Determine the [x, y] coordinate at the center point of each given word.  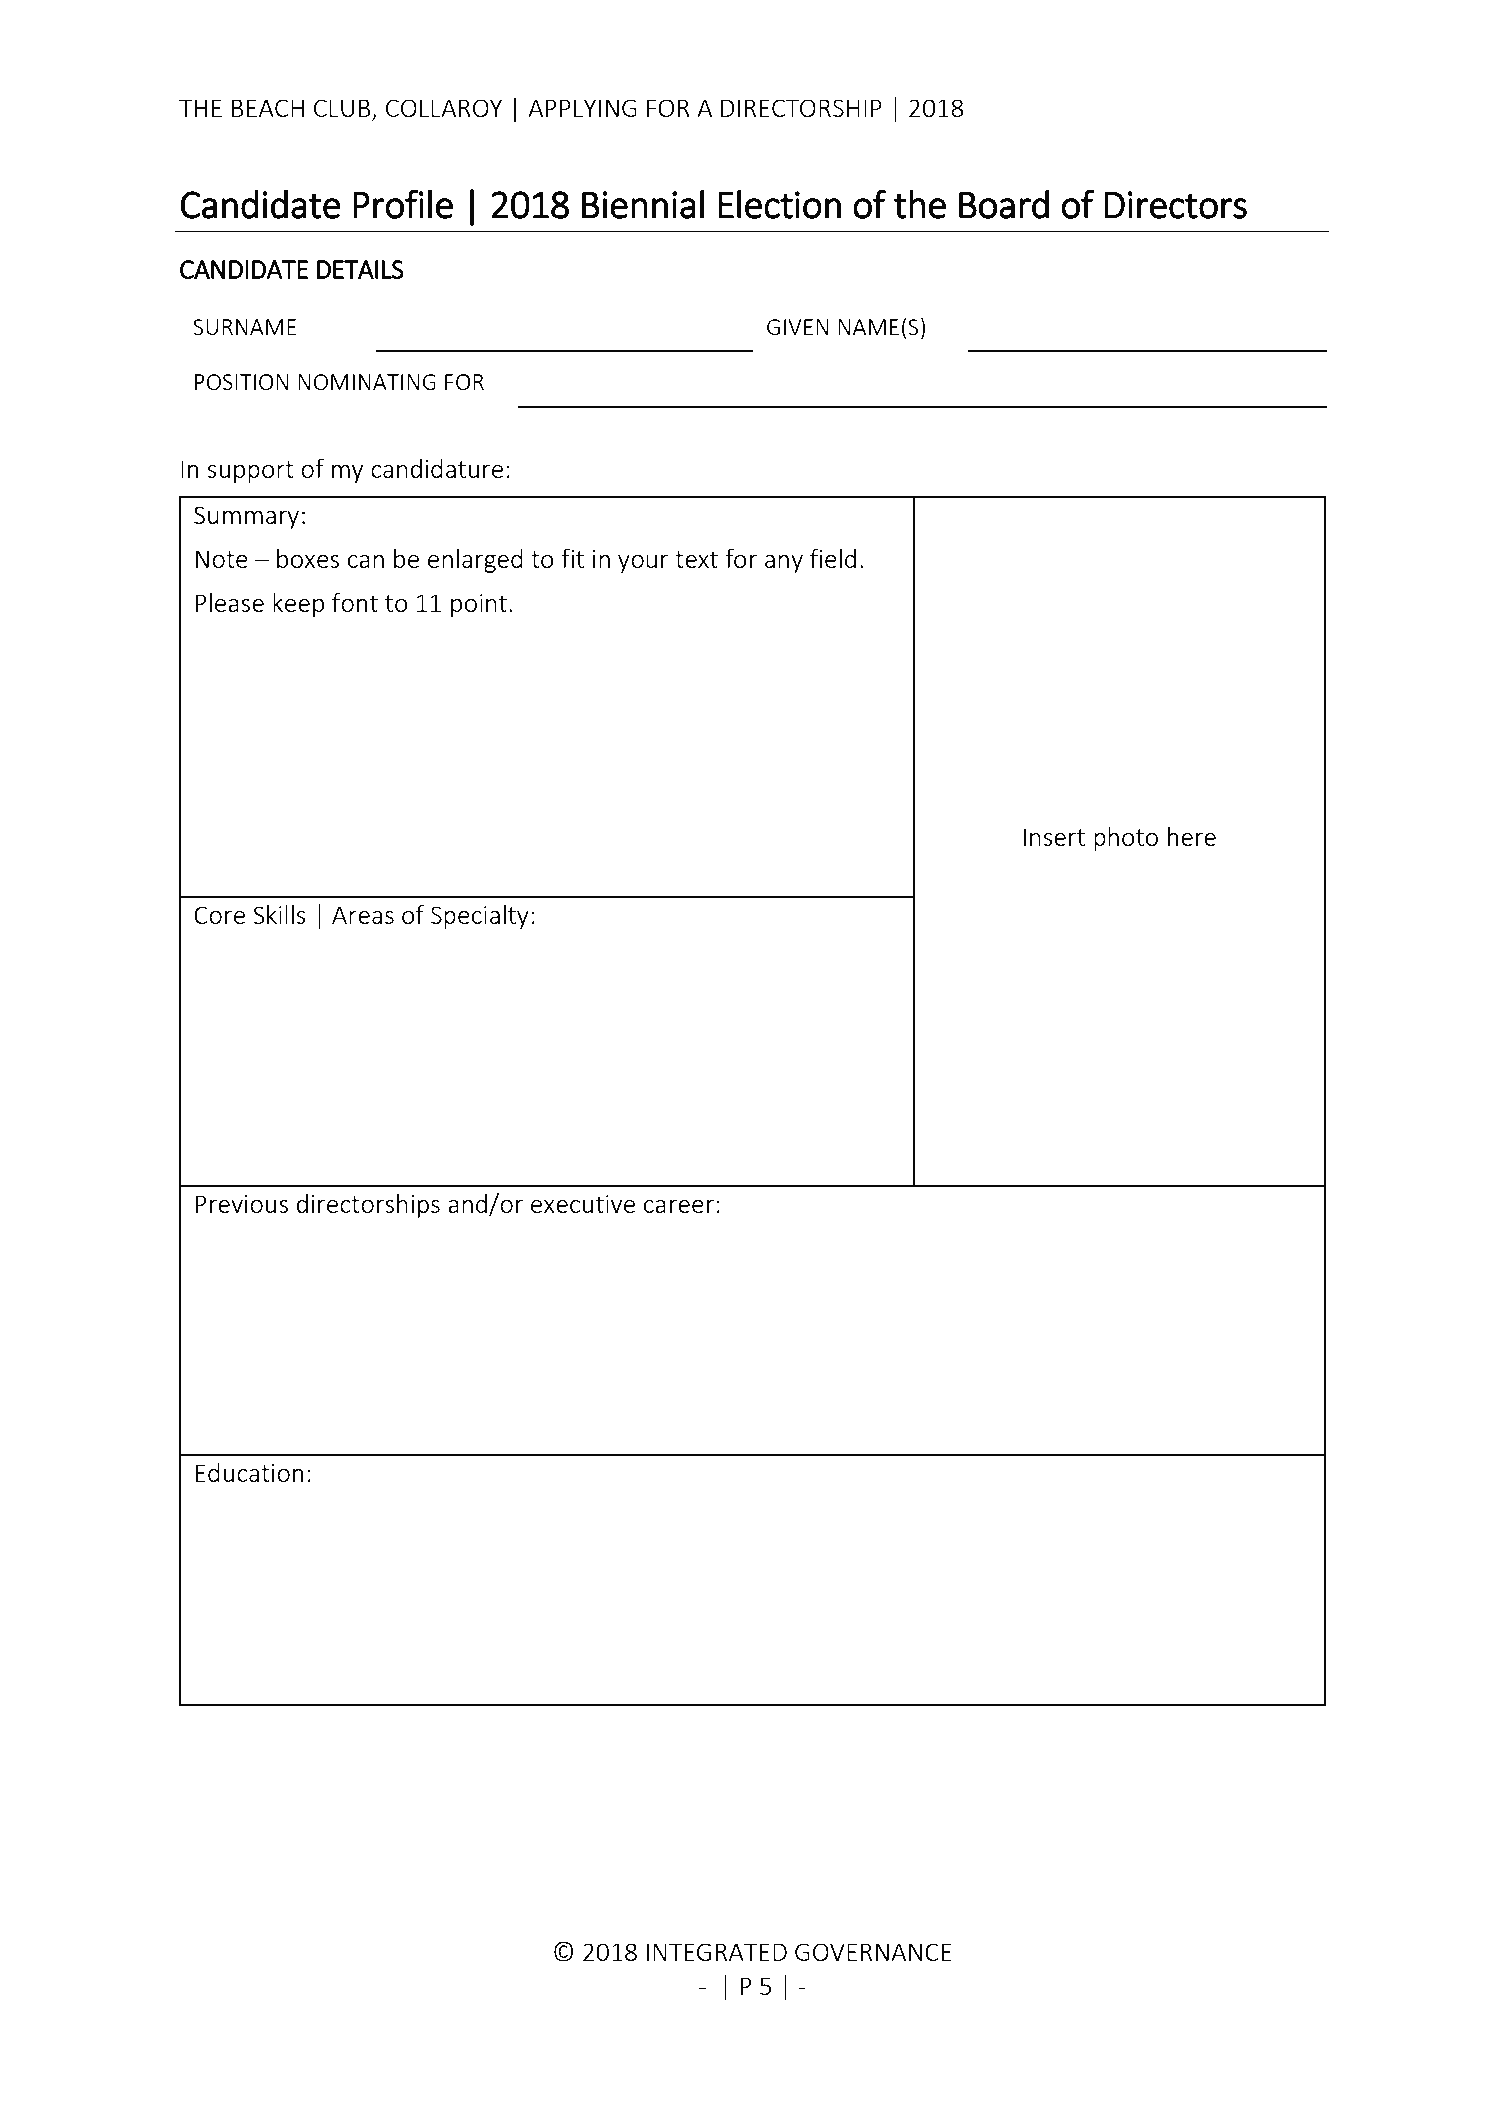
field [833, 558]
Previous [241, 1204]
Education [249, 1472]
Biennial [643, 204]
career [679, 1206]
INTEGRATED [716, 1952]
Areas [363, 915]
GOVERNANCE [873, 1952]
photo [1126, 839]
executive [583, 1204]
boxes [308, 558]
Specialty [480, 917]
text [696, 559]
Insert [1054, 837]
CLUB [343, 109]
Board [1004, 204]
